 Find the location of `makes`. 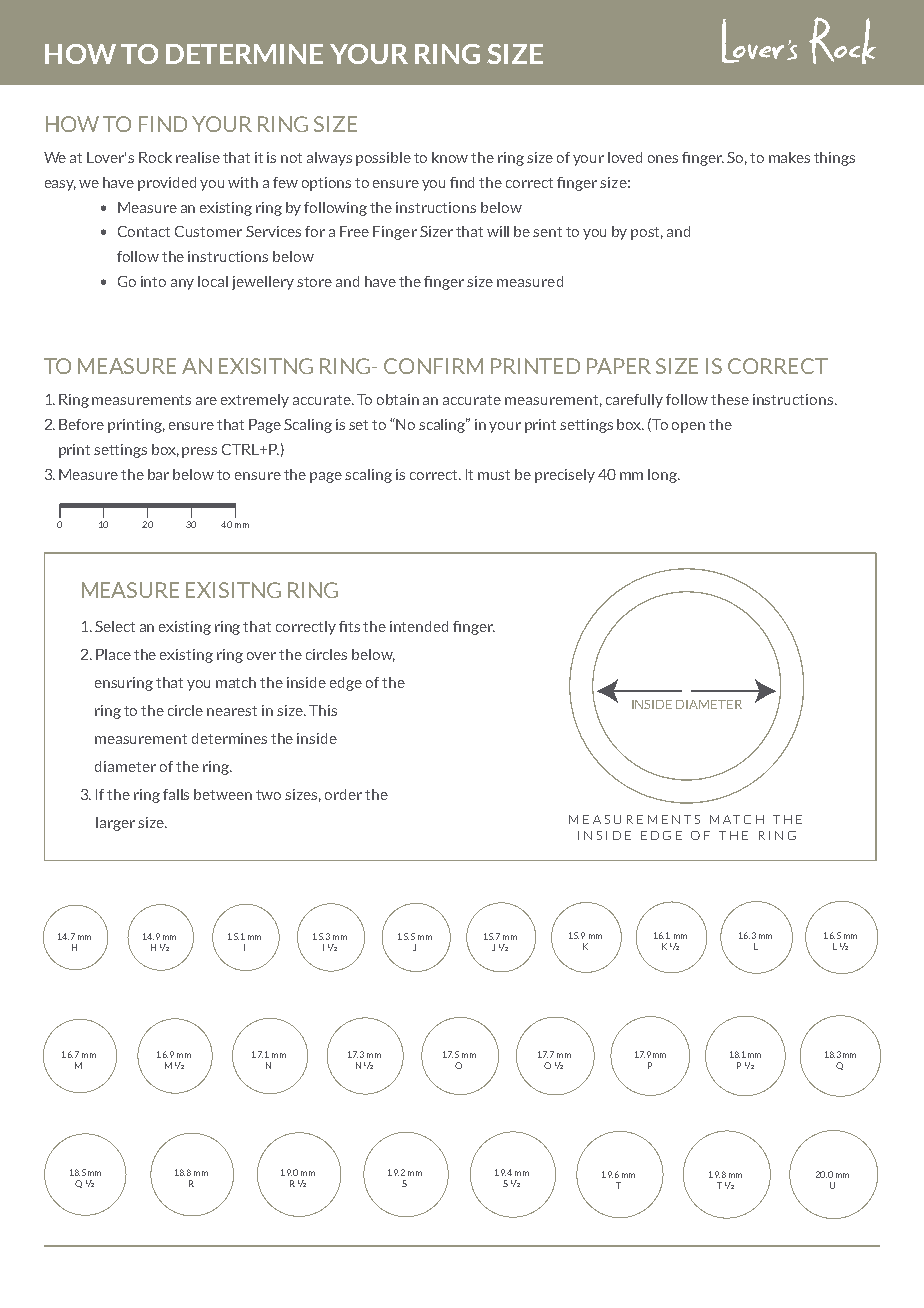

makes is located at coordinates (789, 157).
